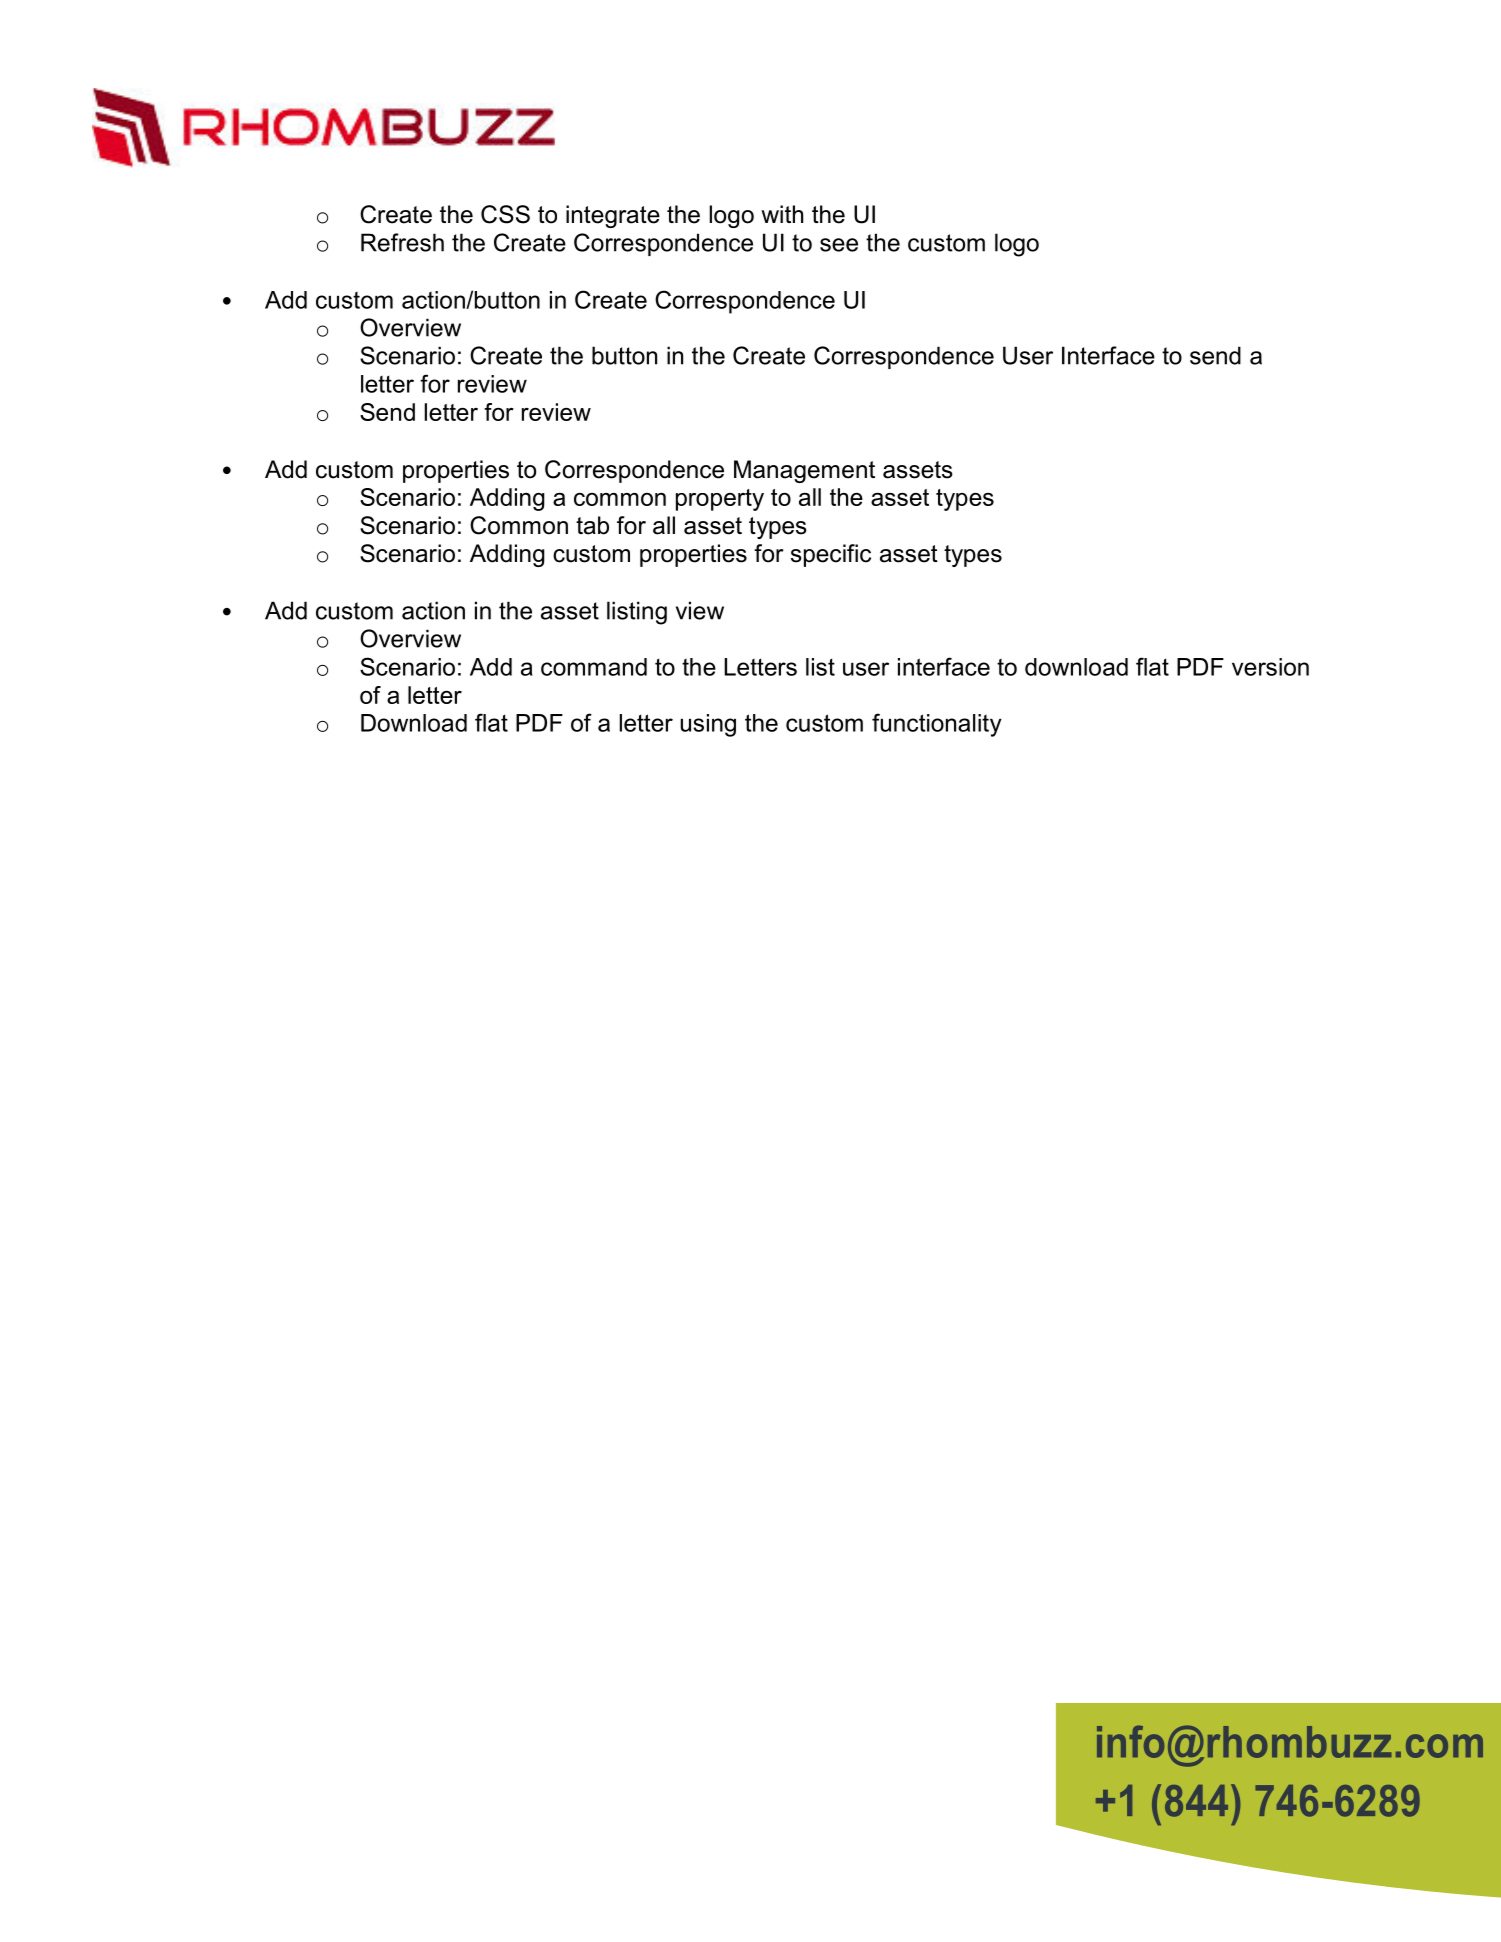  Describe the element at coordinates (1270, 667) in the screenshot. I see `version` at that location.
